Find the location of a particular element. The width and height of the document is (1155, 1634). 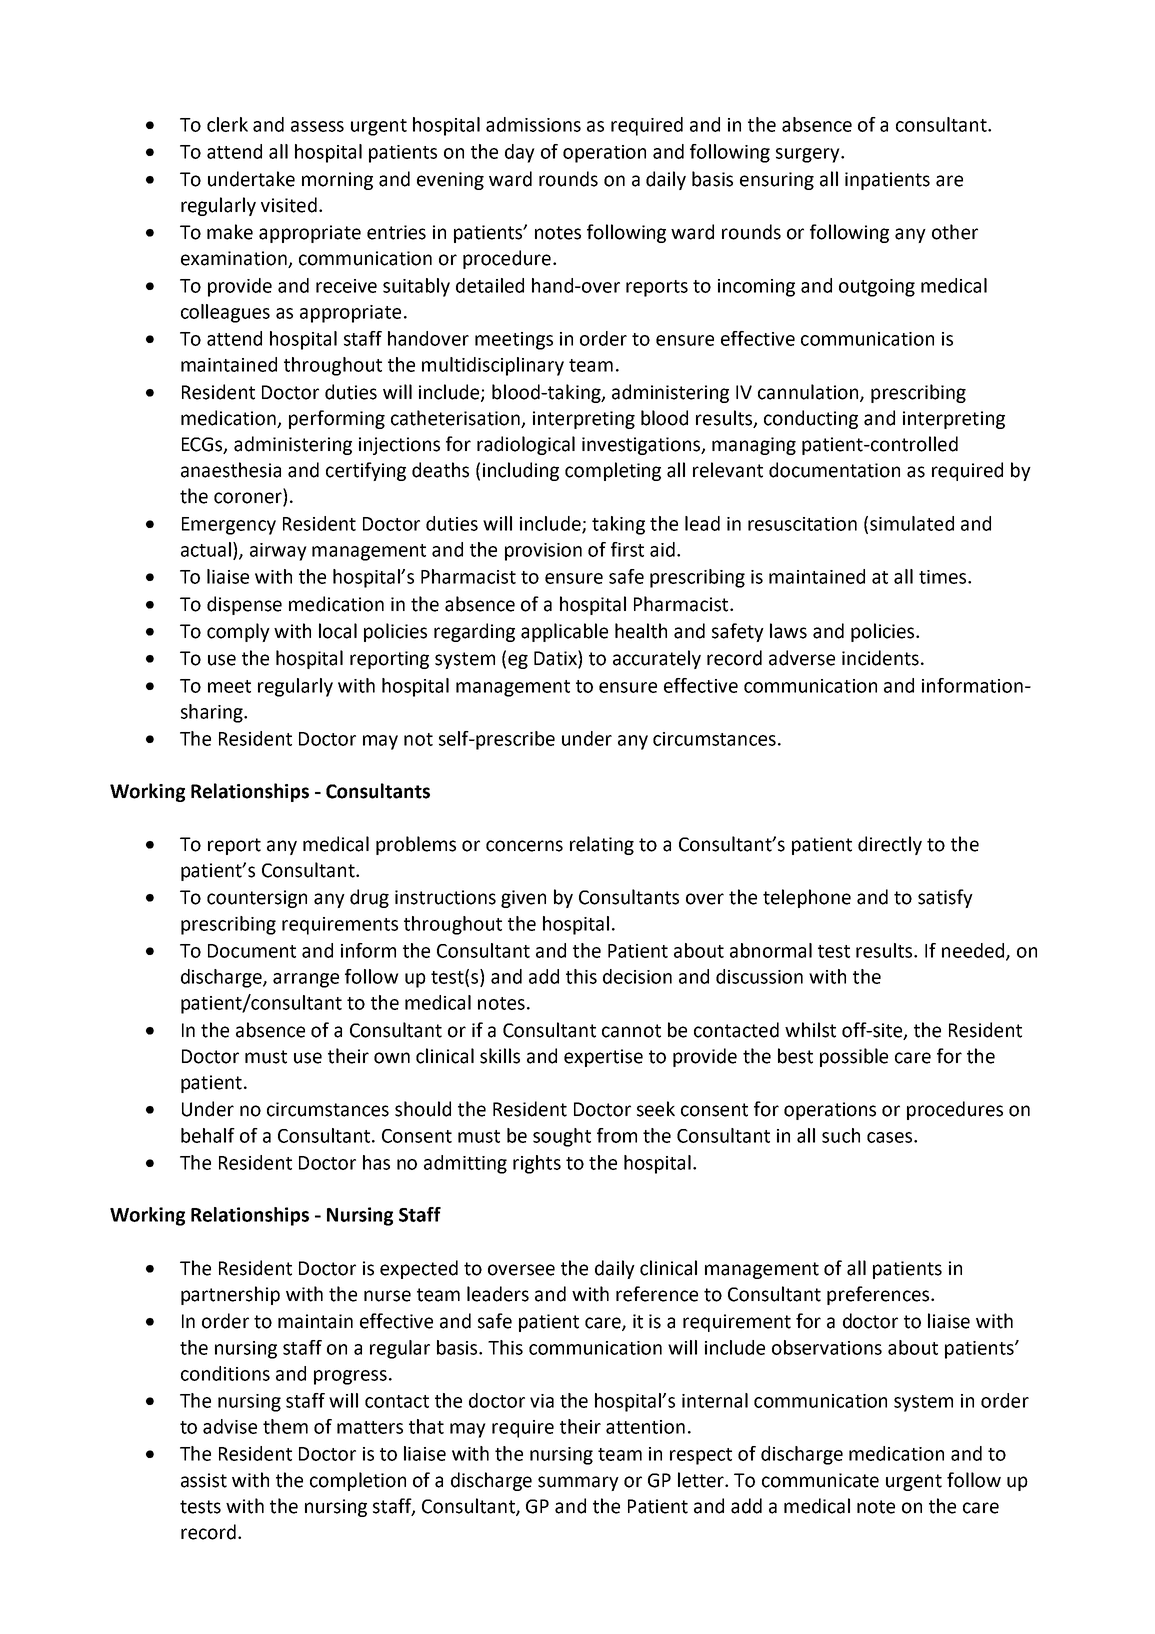

cannot is located at coordinates (631, 1031).
